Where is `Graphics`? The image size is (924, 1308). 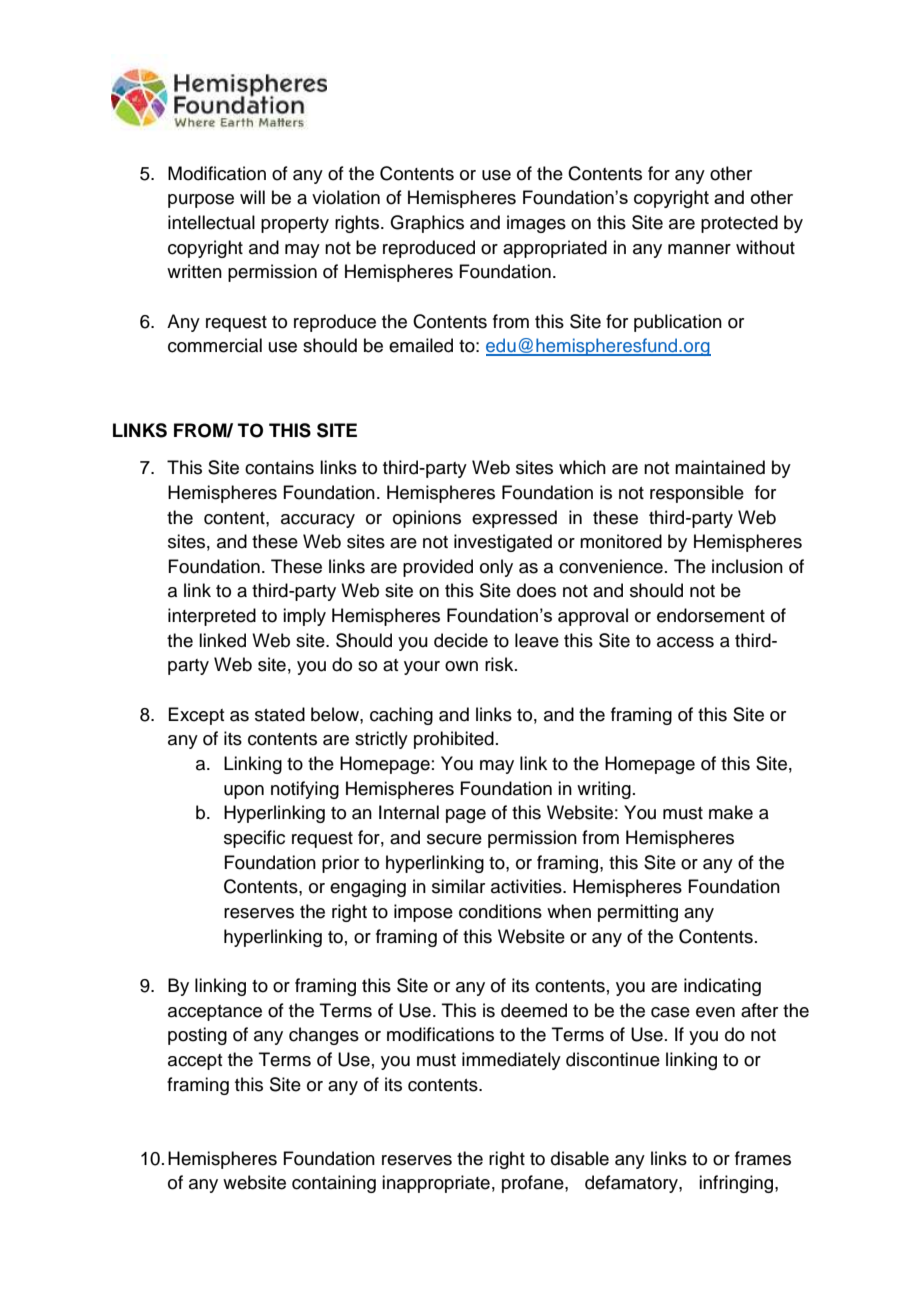 Graphics is located at coordinates (427, 224).
